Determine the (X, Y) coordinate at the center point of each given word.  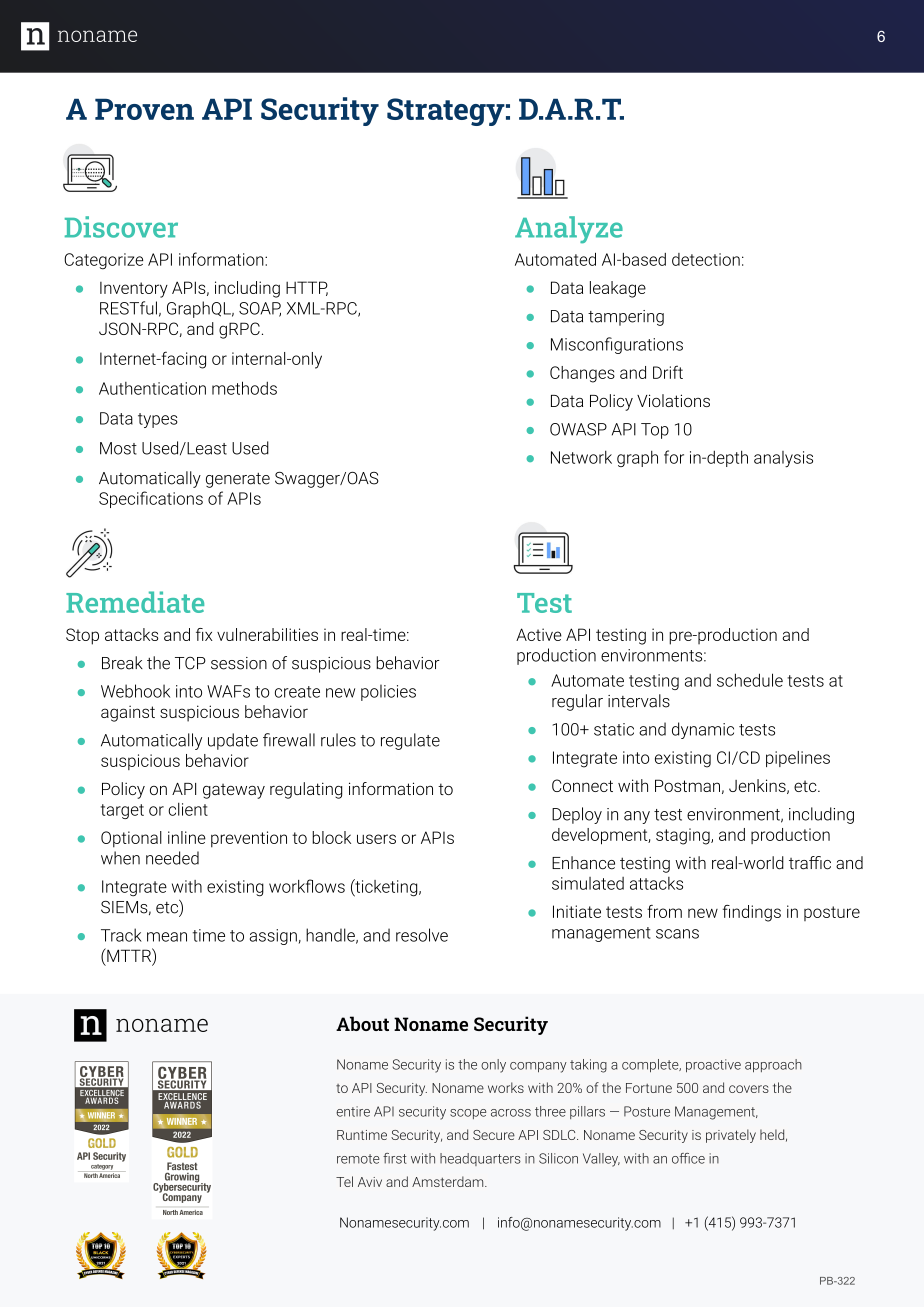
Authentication (152, 388)
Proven (144, 109)
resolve (422, 935)
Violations (673, 400)
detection (706, 259)
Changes (582, 374)
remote (358, 1159)
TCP (190, 663)
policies (388, 692)
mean (167, 937)
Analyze (569, 230)
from (664, 911)
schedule (750, 680)
